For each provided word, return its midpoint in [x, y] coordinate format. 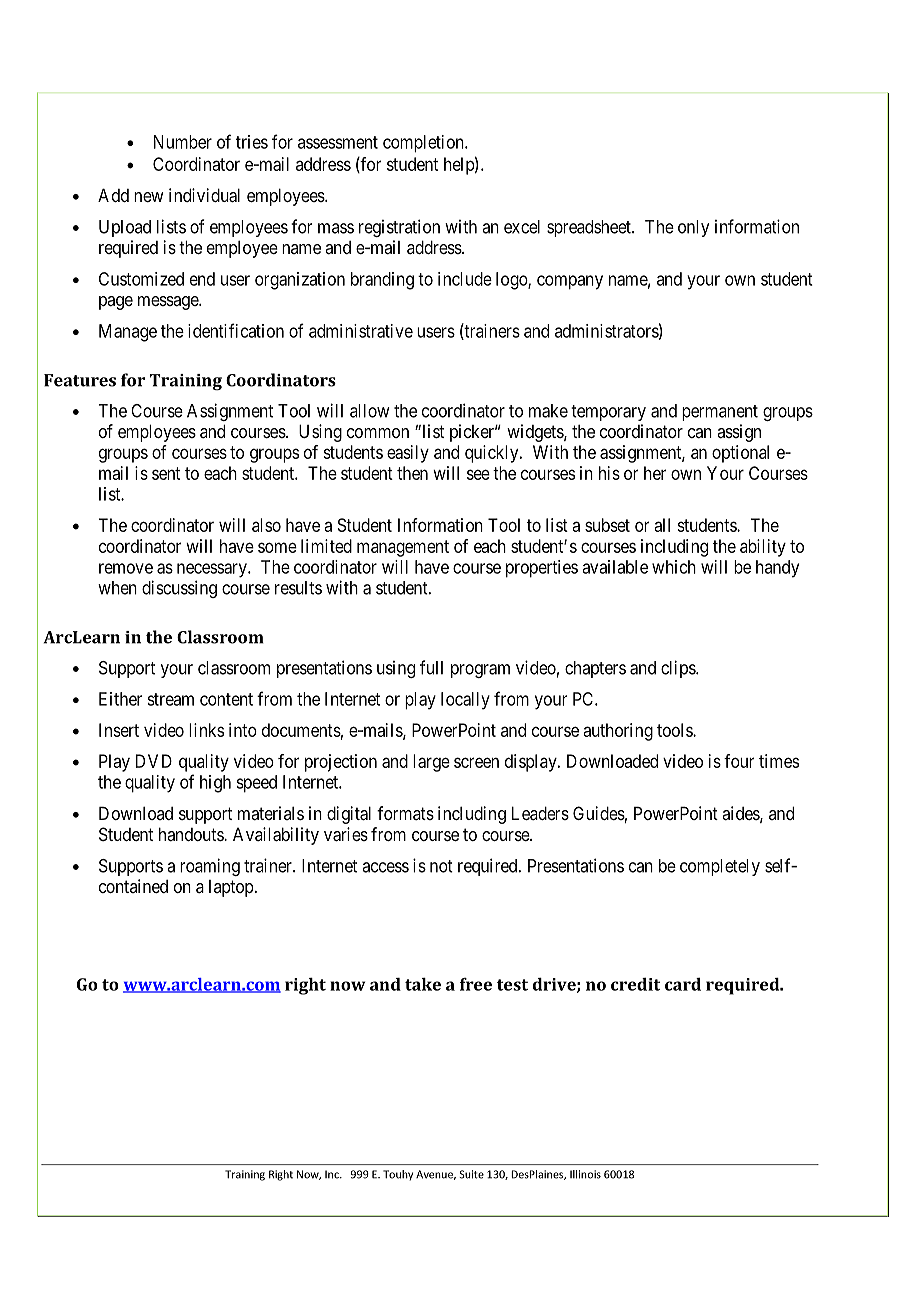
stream [170, 699]
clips [679, 669]
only [693, 228]
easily [408, 454]
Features [80, 380]
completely [720, 867]
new [149, 197]
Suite [471, 1174]
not [441, 866]
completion [424, 144]
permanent [720, 413]
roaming [210, 867]
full [431, 667]
